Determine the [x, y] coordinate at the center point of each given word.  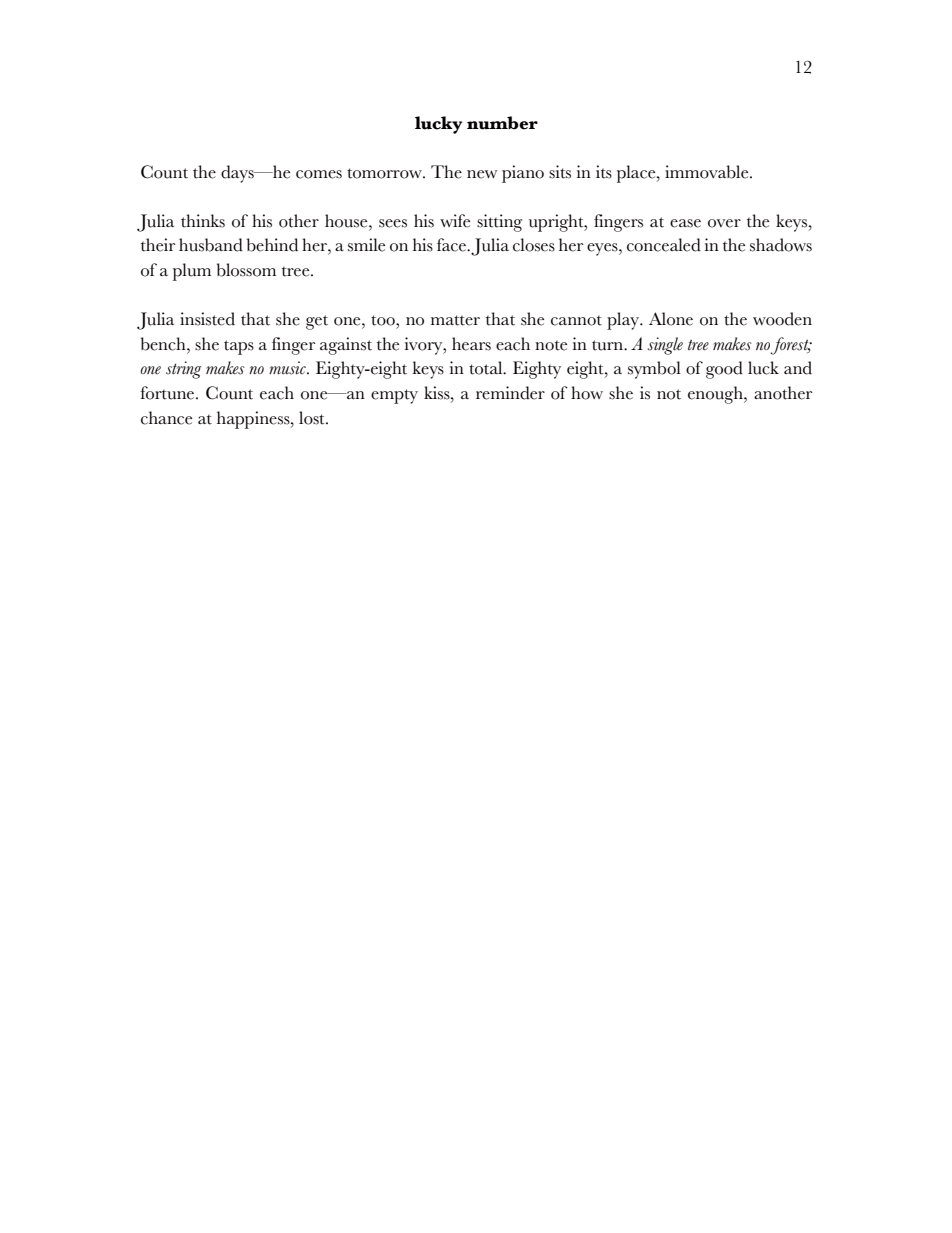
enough [716, 395]
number [502, 123]
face [452, 245]
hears [471, 344]
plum [192, 272]
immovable [708, 172]
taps [239, 347]
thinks [203, 221]
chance [166, 418]
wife [455, 221]
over [724, 223]
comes [319, 174]
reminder [510, 393]
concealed [664, 245]
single [665, 346]
